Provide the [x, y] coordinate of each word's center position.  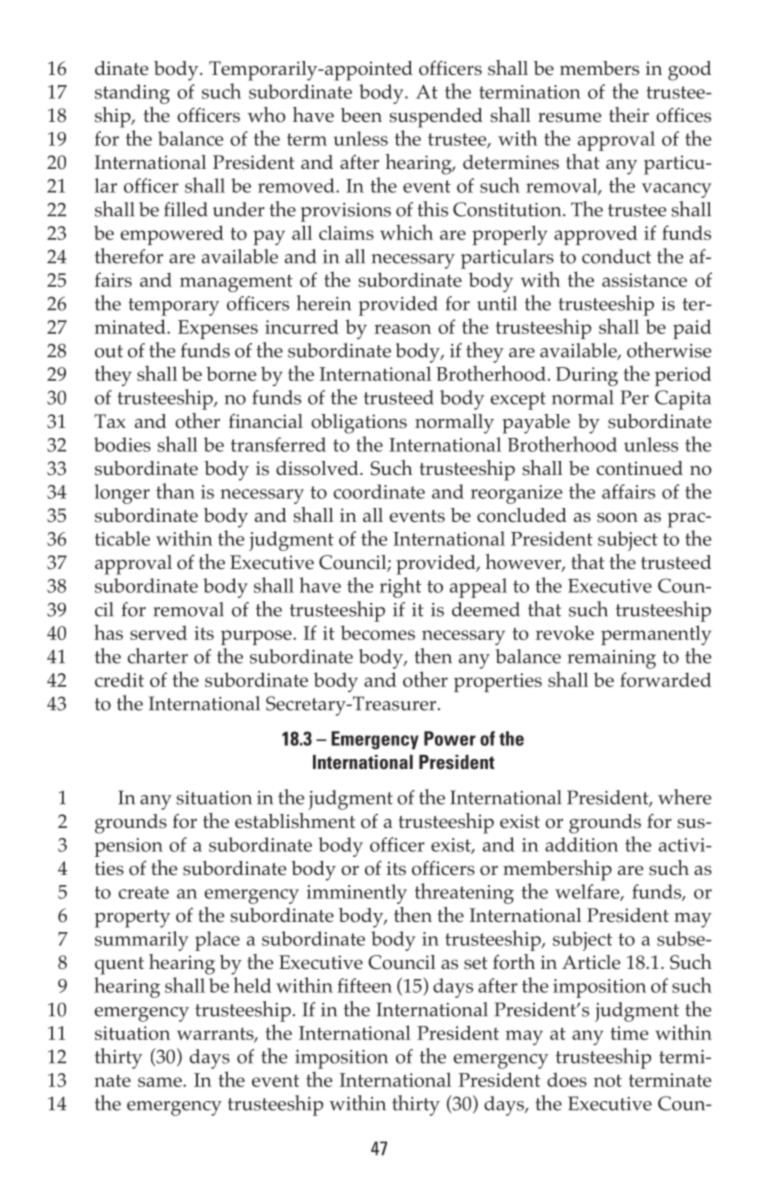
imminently [357, 894]
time [629, 1033]
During [587, 376]
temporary [173, 307]
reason [402, 329]
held [252, 985]
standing [132, 94]
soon [617, 517]
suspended [436, 118]
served [158, 632]
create [144, 892]
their [629, 114]
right [400, 587]
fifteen [364, 985]
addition [581, 844]
